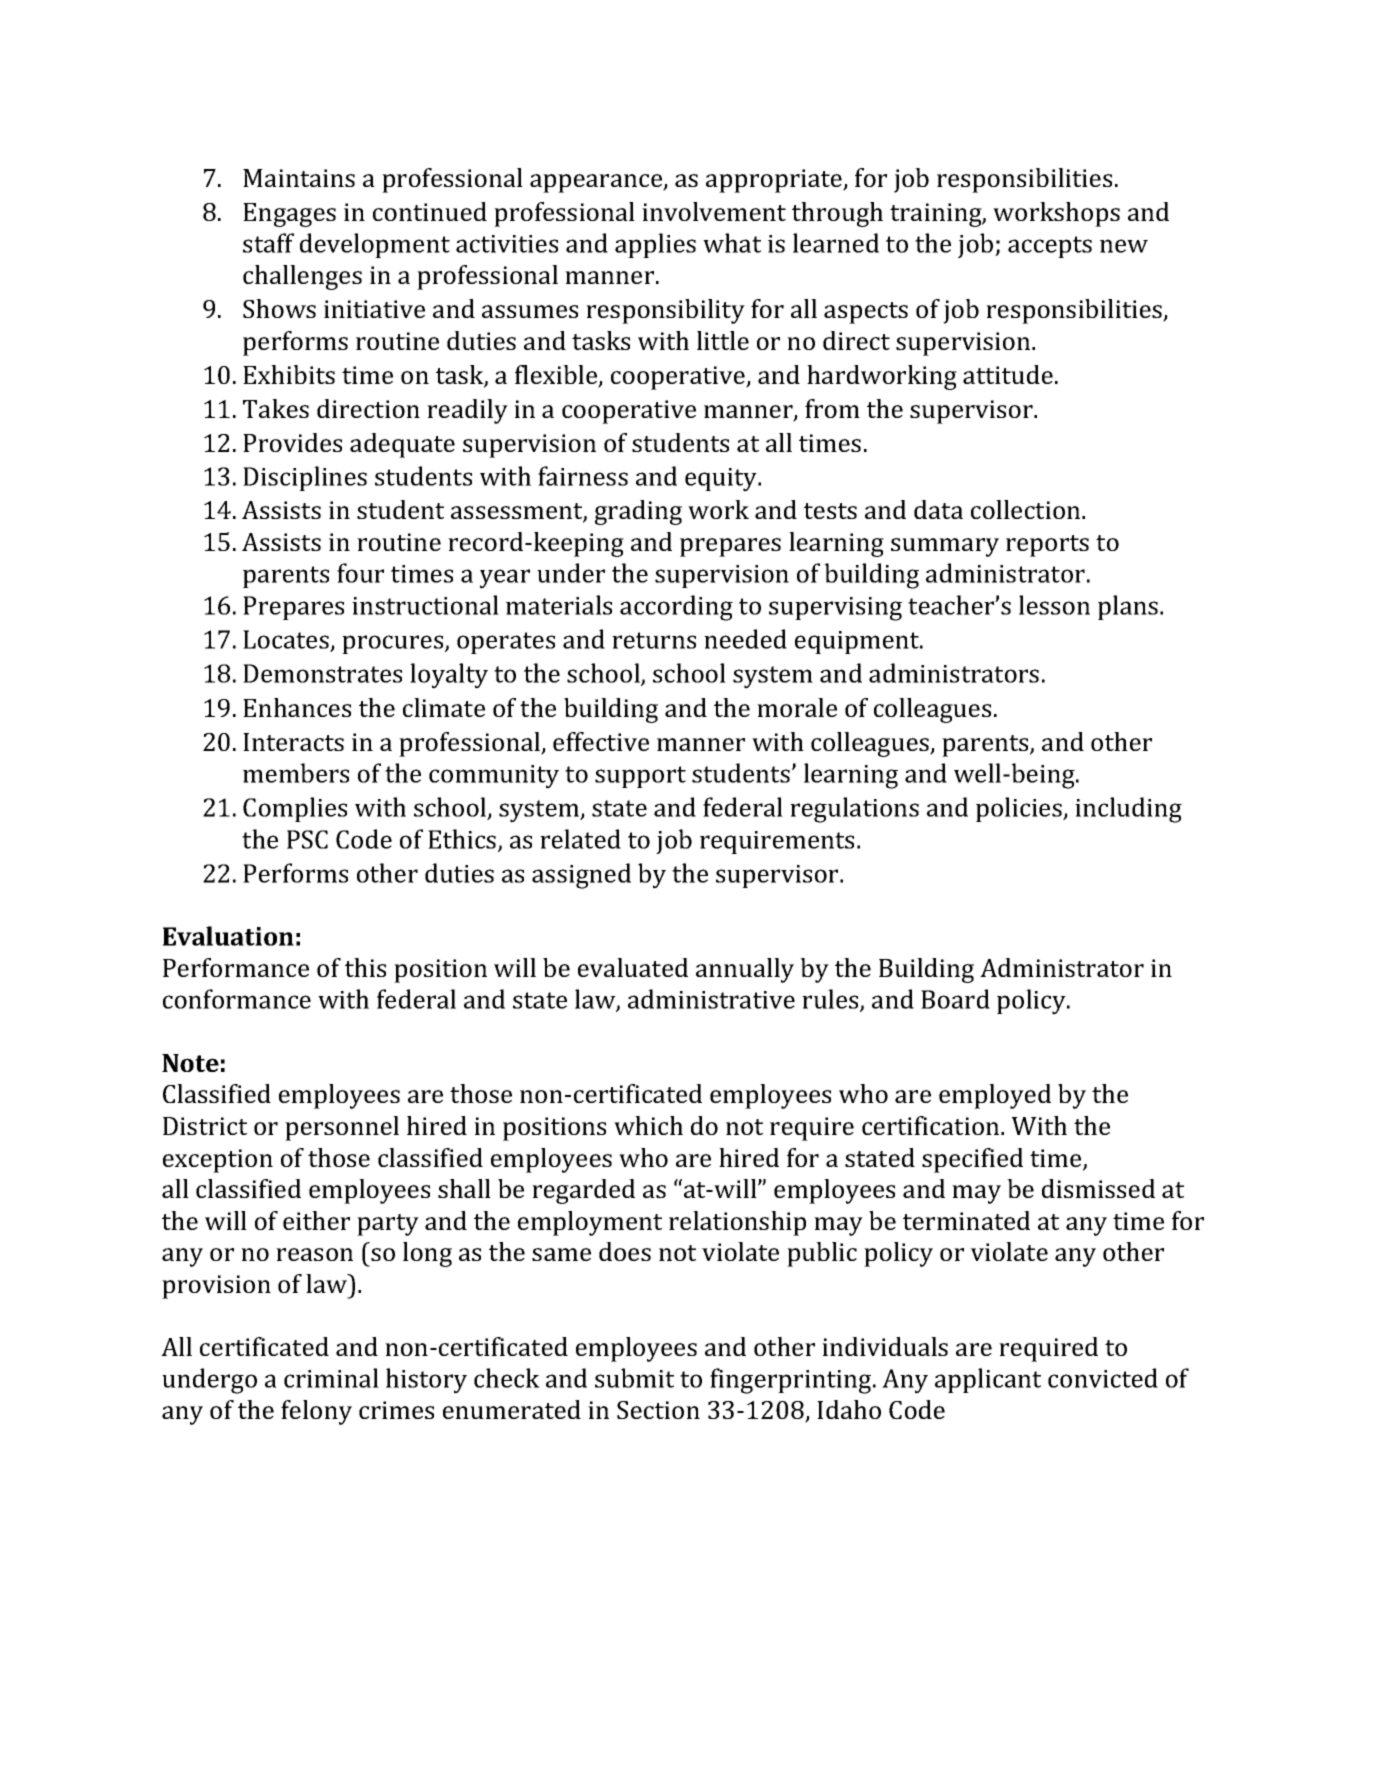  I want to click on applies, so click(655, 245).
